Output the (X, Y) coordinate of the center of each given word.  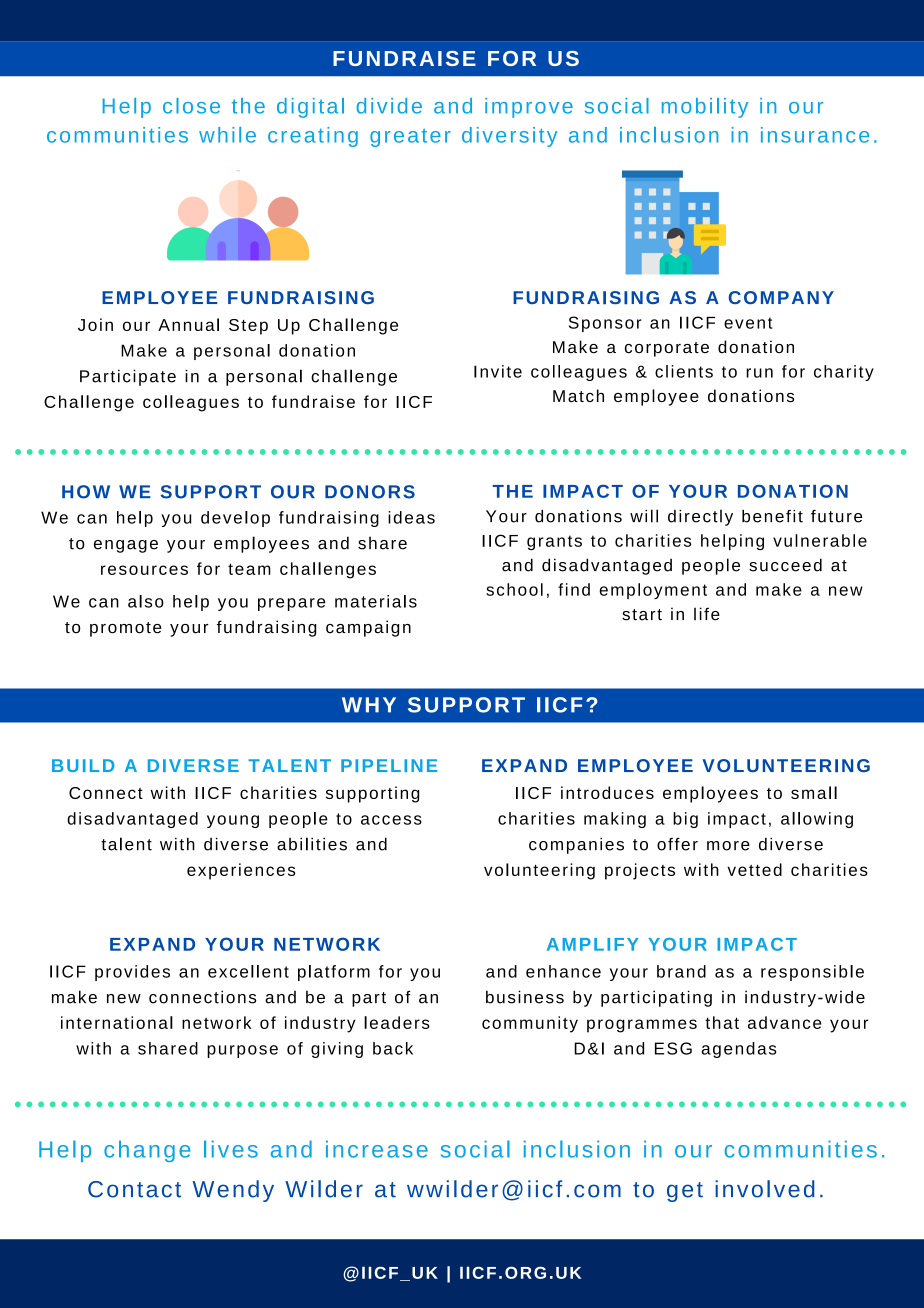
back (393, 1048)
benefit (772, 516)
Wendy (233, 1191)
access (391, 820)
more (728, 846)
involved (764, 1189)
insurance (815, 135)
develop (235, 519)
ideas (411, 517)
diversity (509, 137)
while (227, 135)
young (233, 821)
